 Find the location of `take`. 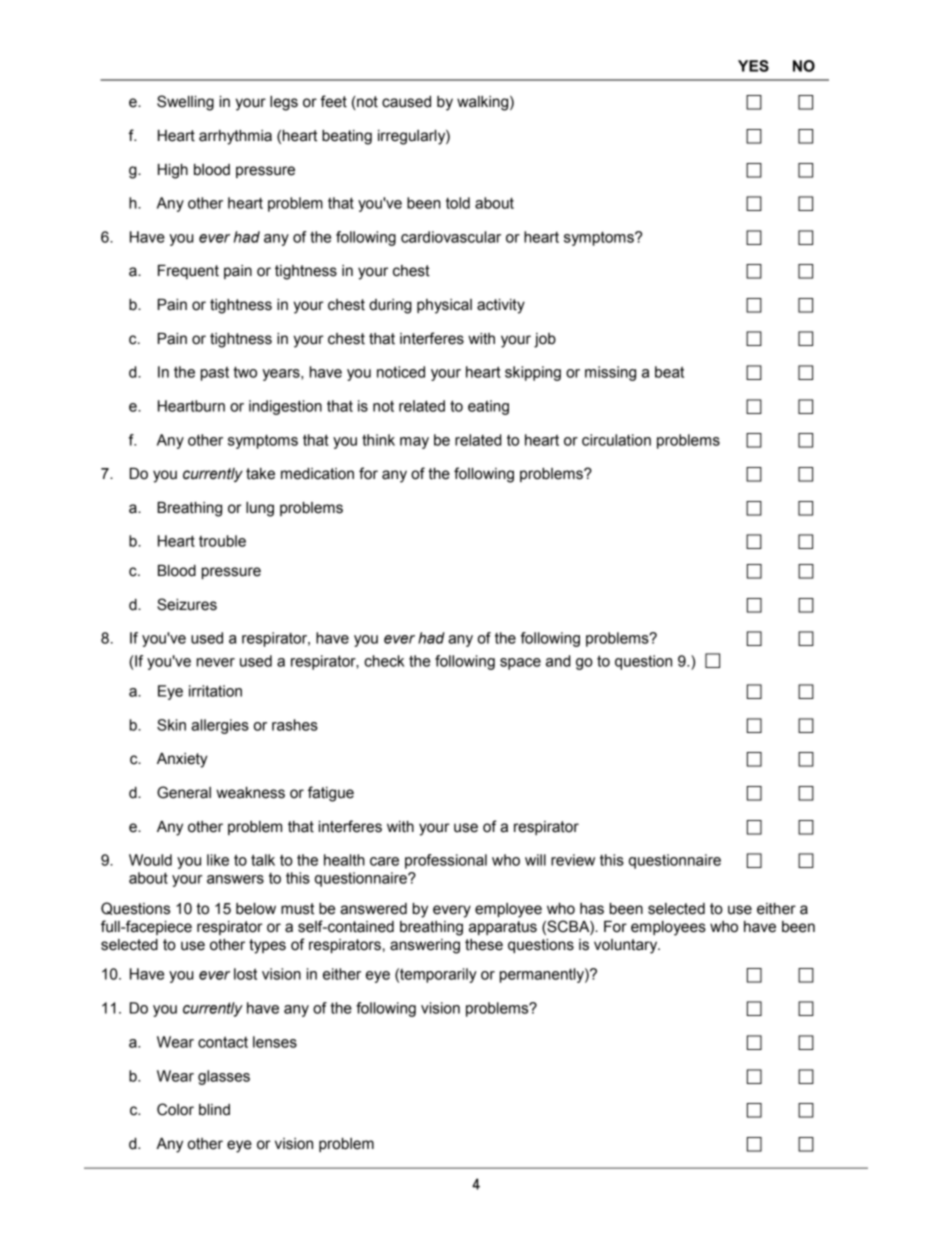

take is located at coordinates (260, 474).
